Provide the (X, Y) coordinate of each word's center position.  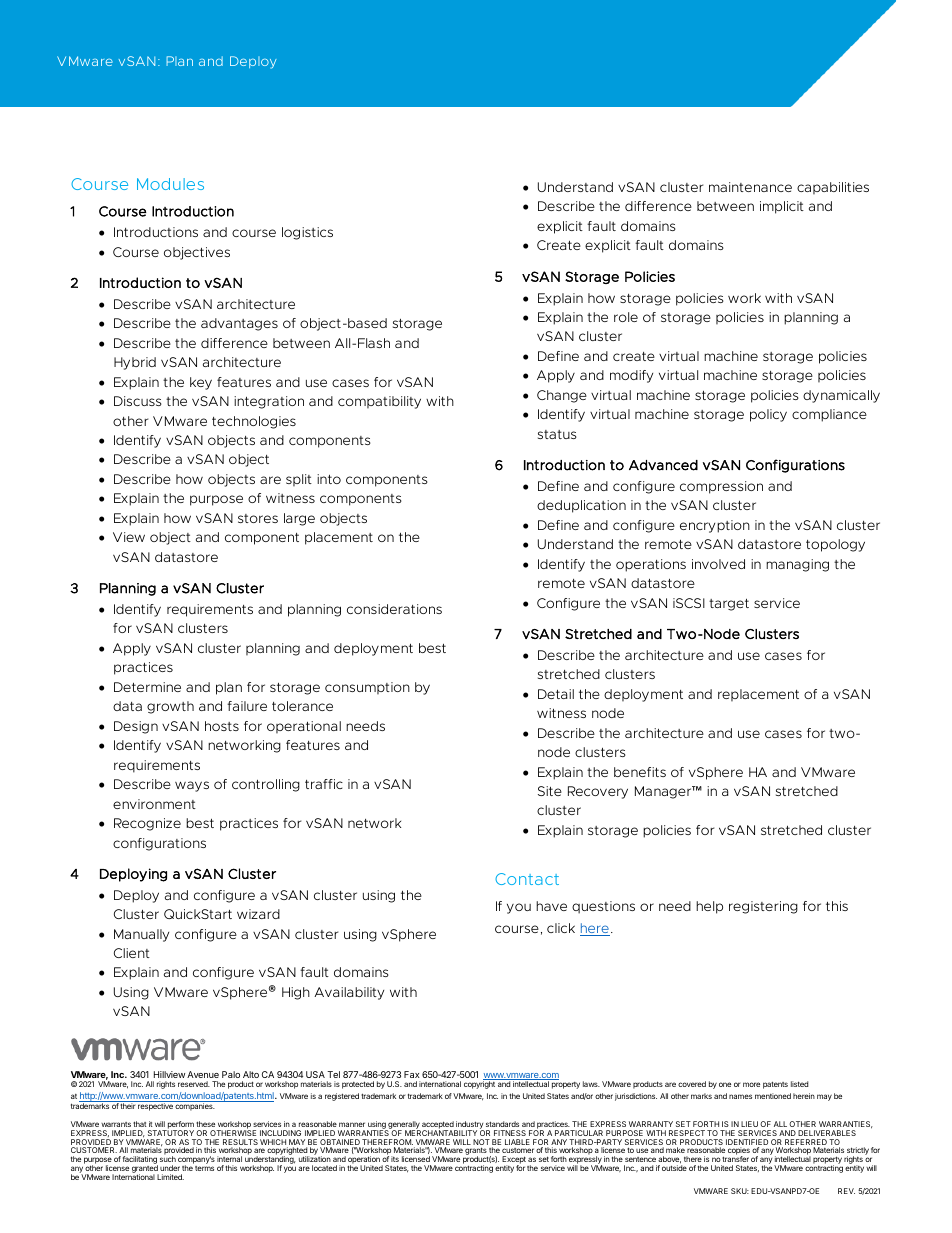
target (729, 605)
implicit (782, 207)
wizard (258, 914)
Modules (170, 184)
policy (768, 415)
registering (763, 907)
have (551, 906)
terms (204, 1168)
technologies (254, 422)
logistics (307, 233)
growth (170, 707)
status (557, 434)
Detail (556, 694)
